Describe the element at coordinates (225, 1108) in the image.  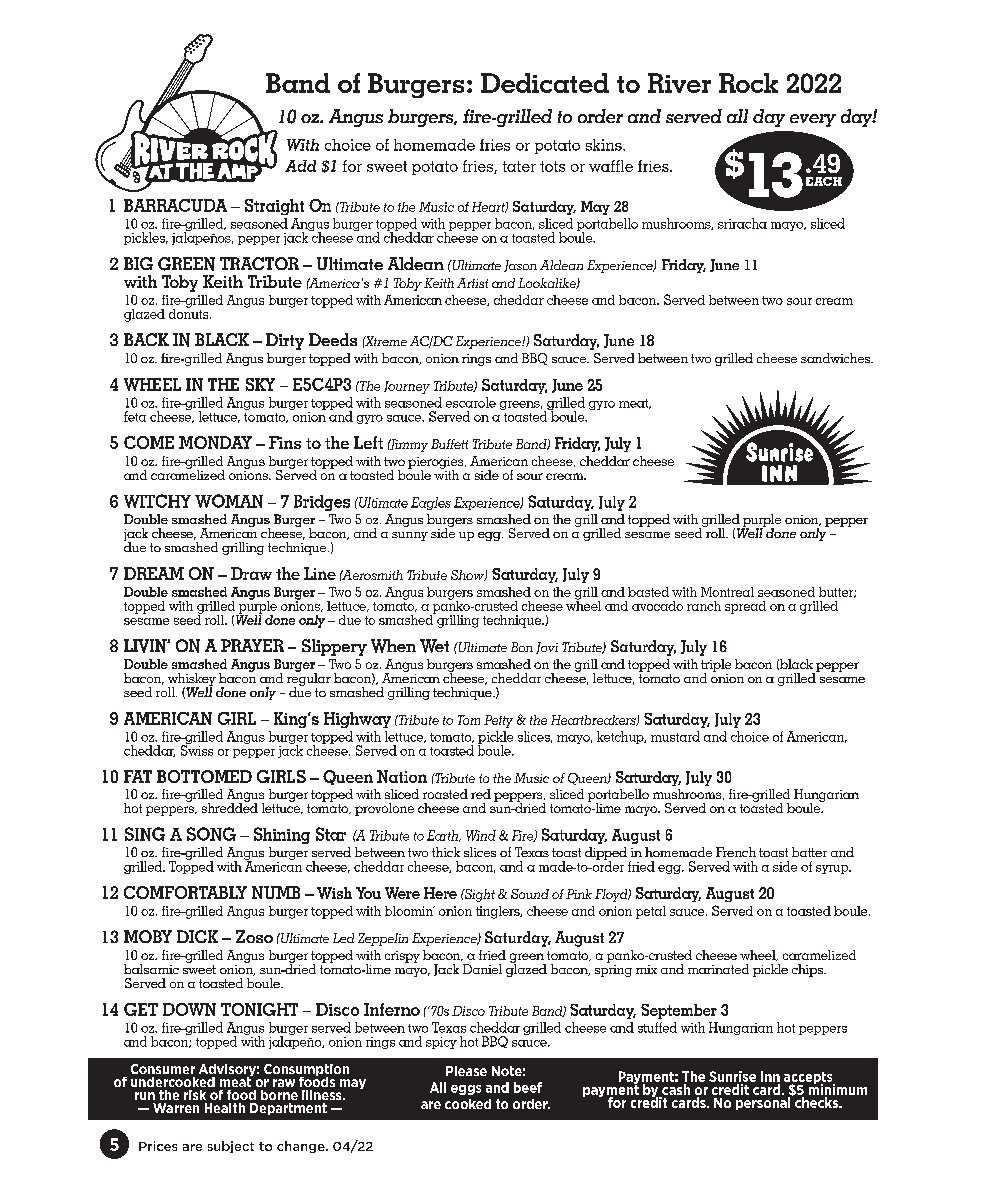
I see `Health` at that location.
